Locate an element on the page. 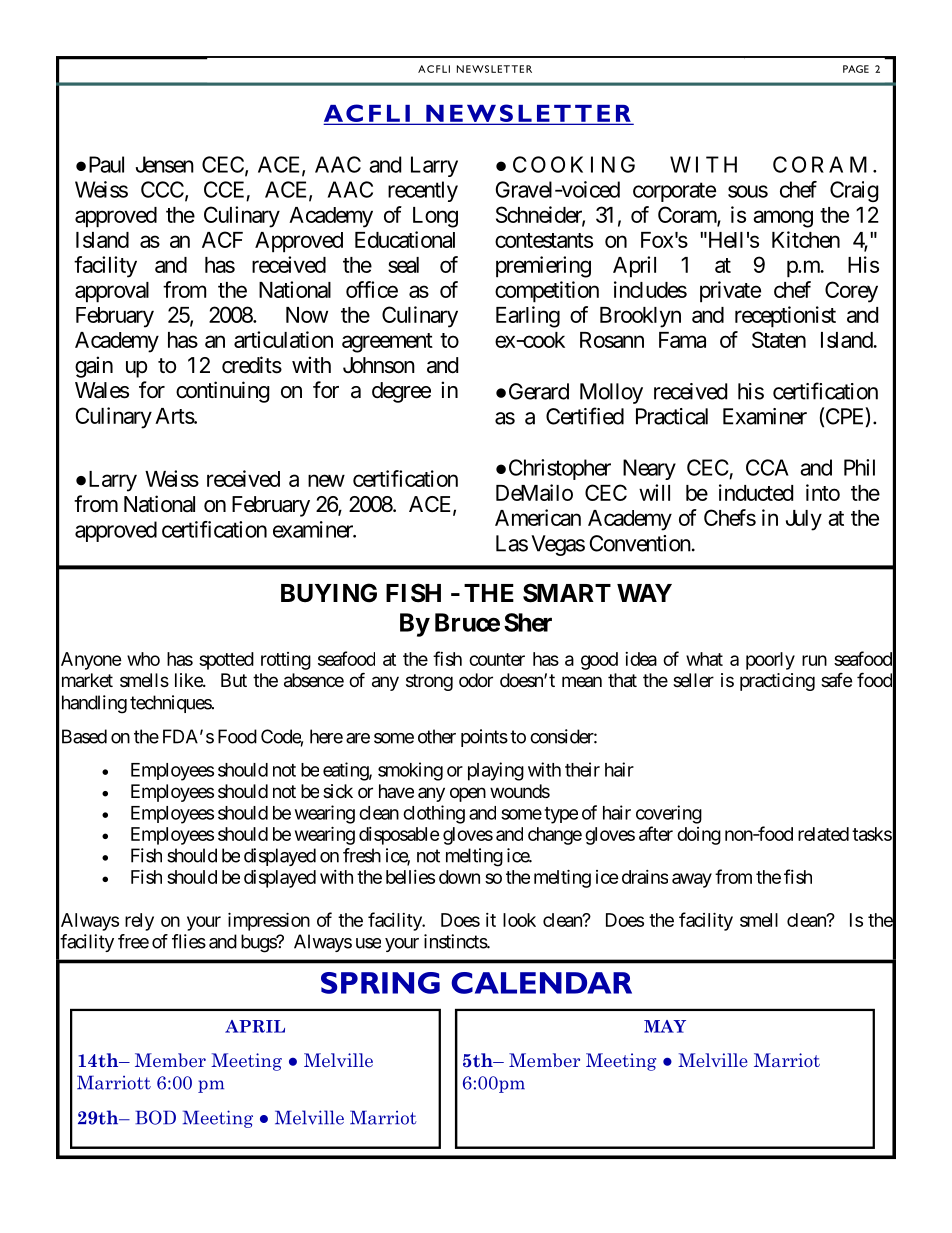 This page has height=1233, width=952. who is located at coordinates (143, 659).
